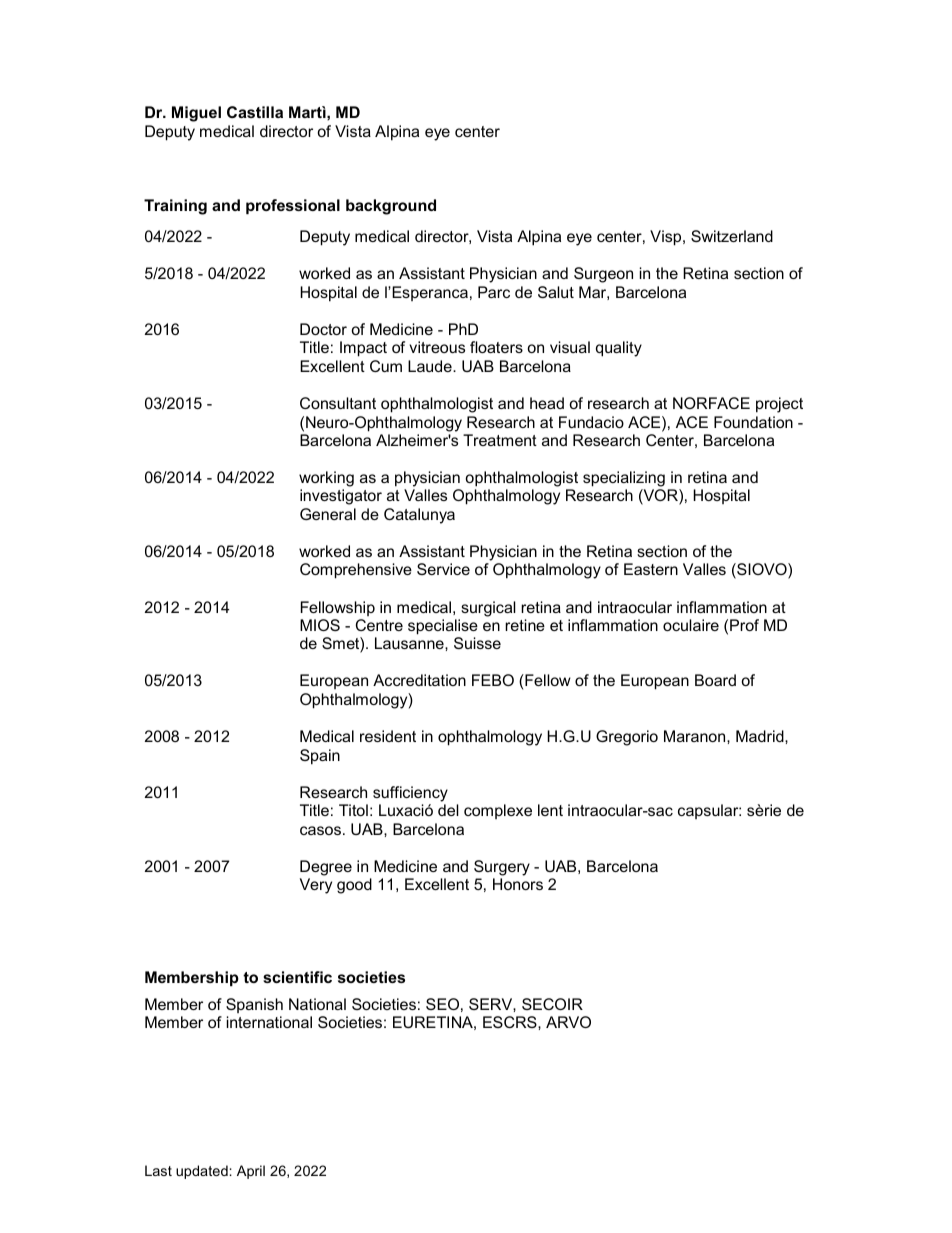  I want to click on Consultant, so click(338, 403).
